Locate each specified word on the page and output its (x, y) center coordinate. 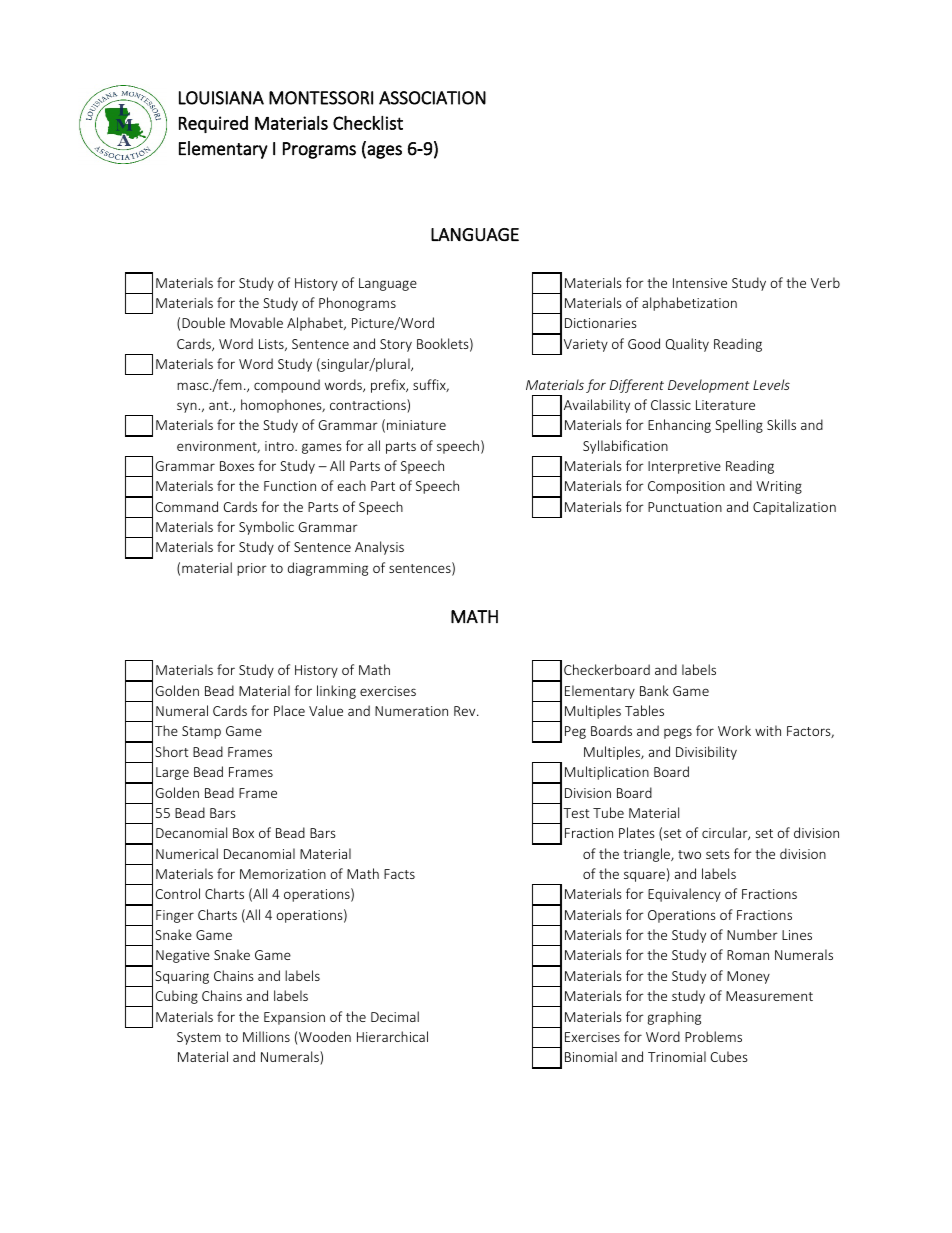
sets (718, 854)
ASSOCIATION (432, 98)
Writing (779, 487)
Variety (586, 345)
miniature (416, 425)
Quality (687, 345)
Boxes (237, 466)
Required (213, 124)
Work (734, 730)
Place (289, 710)
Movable (256, 322)
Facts (399, 874)
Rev (466, 711)
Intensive (700, 283)
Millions (266, 1036)
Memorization (283, 874)
